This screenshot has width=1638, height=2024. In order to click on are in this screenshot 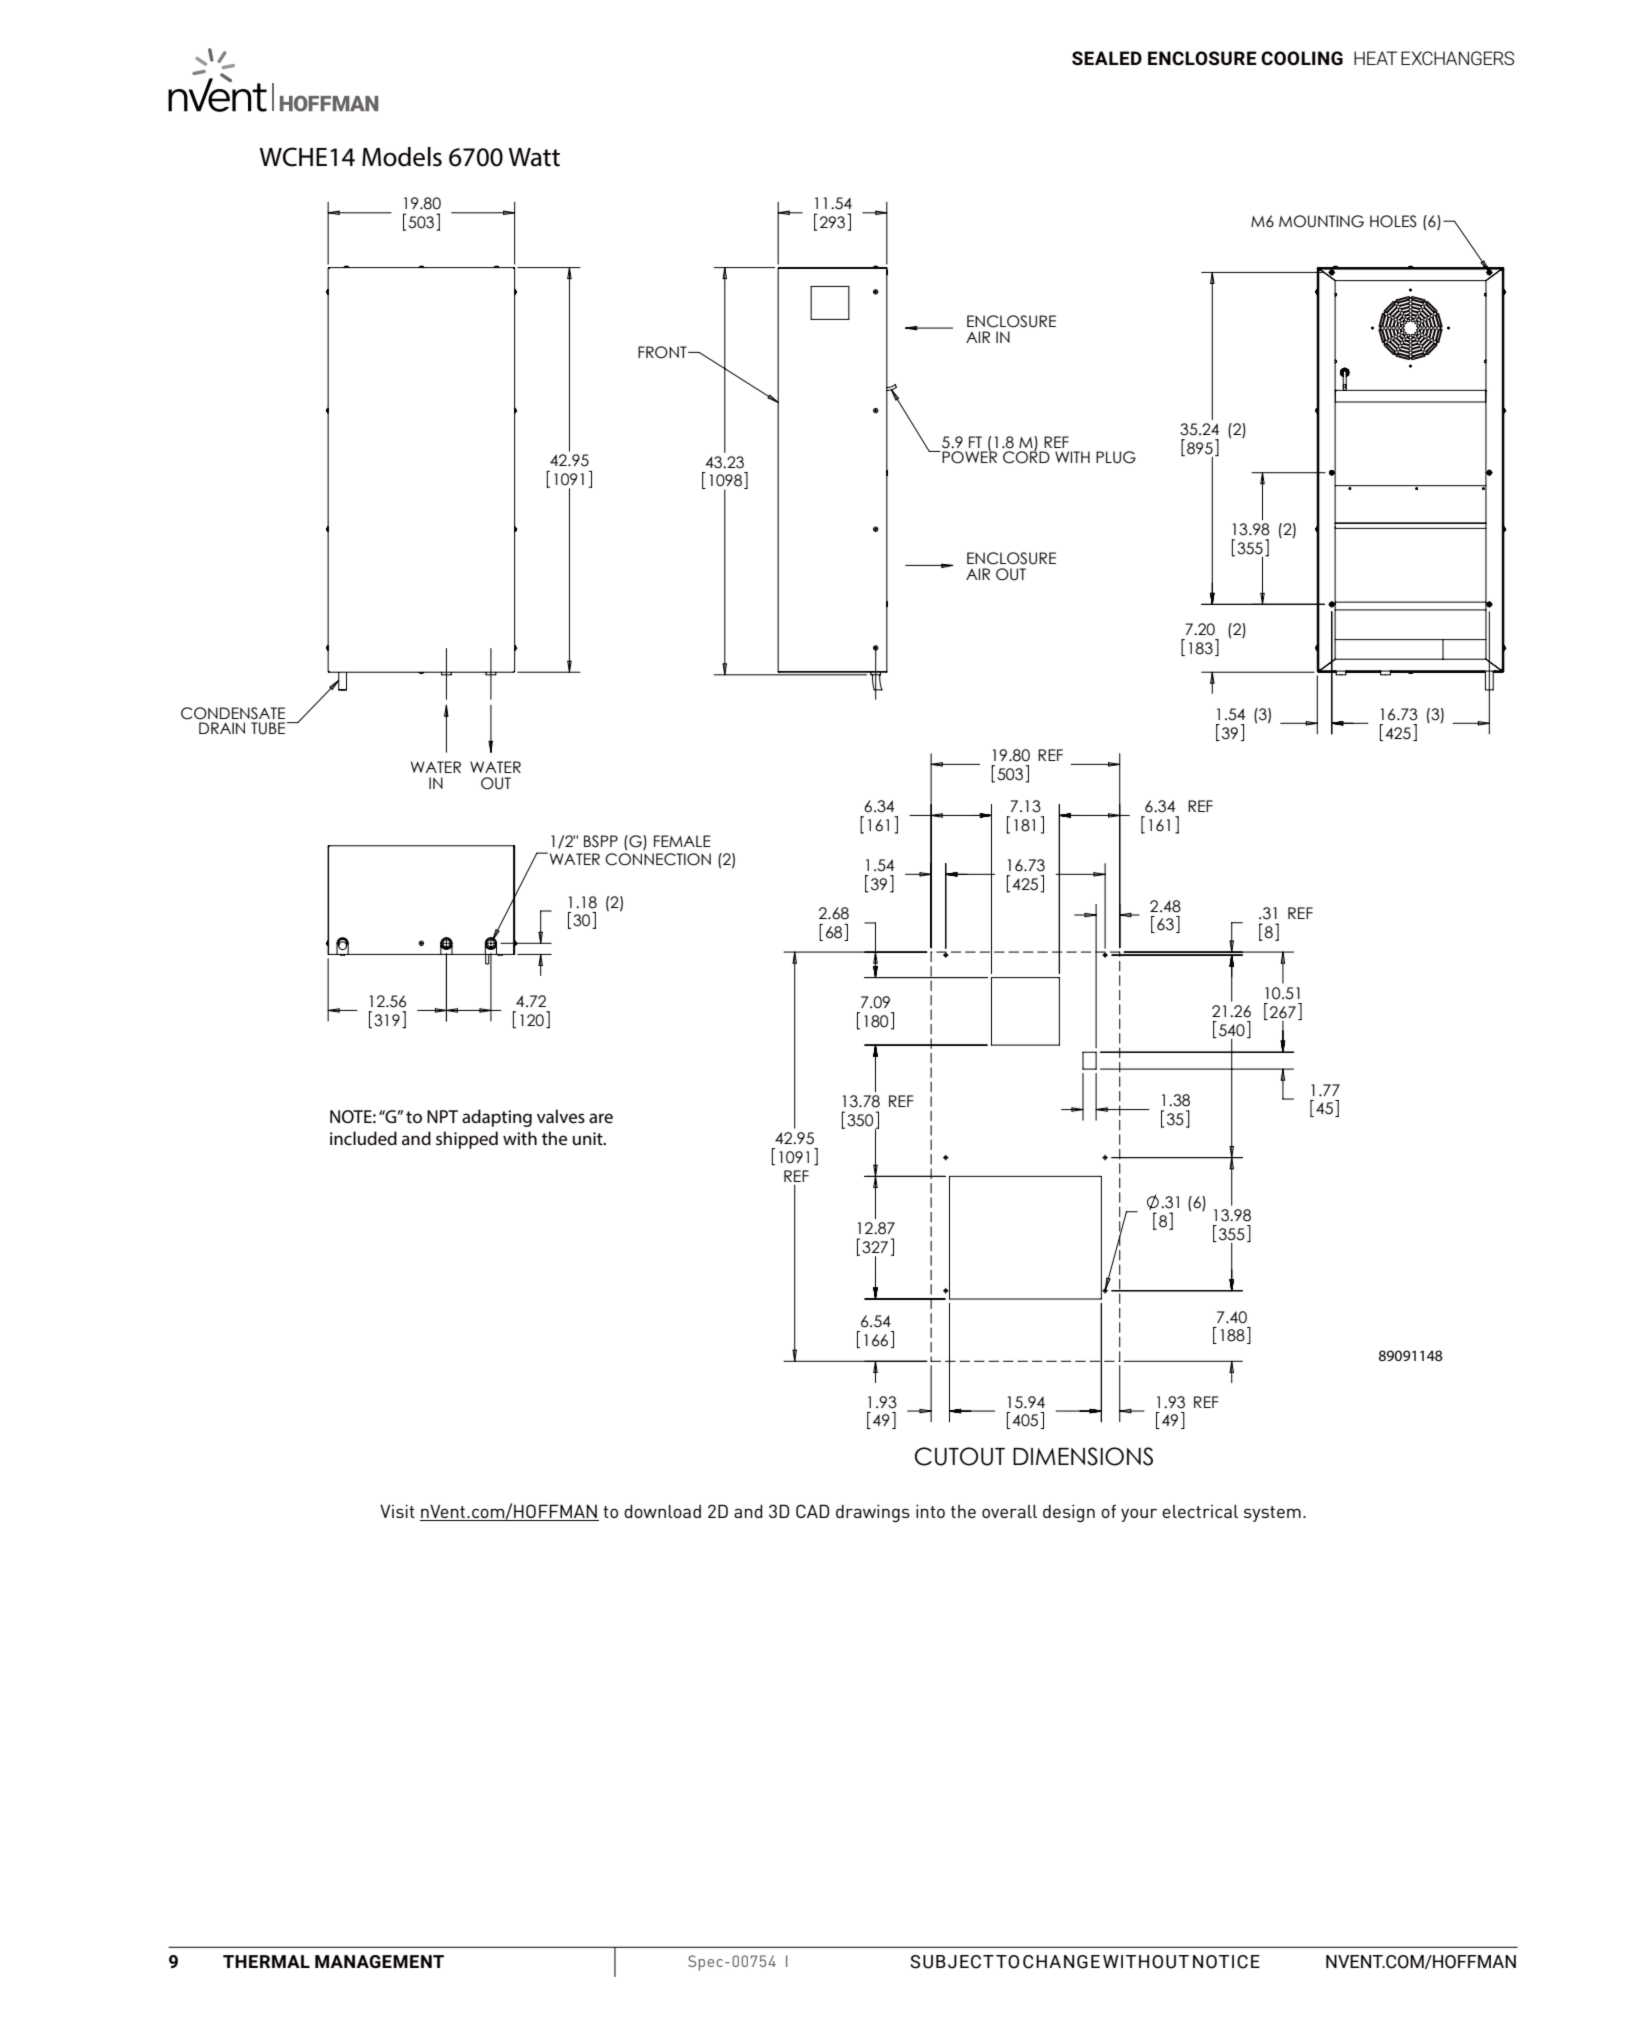, I will do `click(601, 1118)`.
